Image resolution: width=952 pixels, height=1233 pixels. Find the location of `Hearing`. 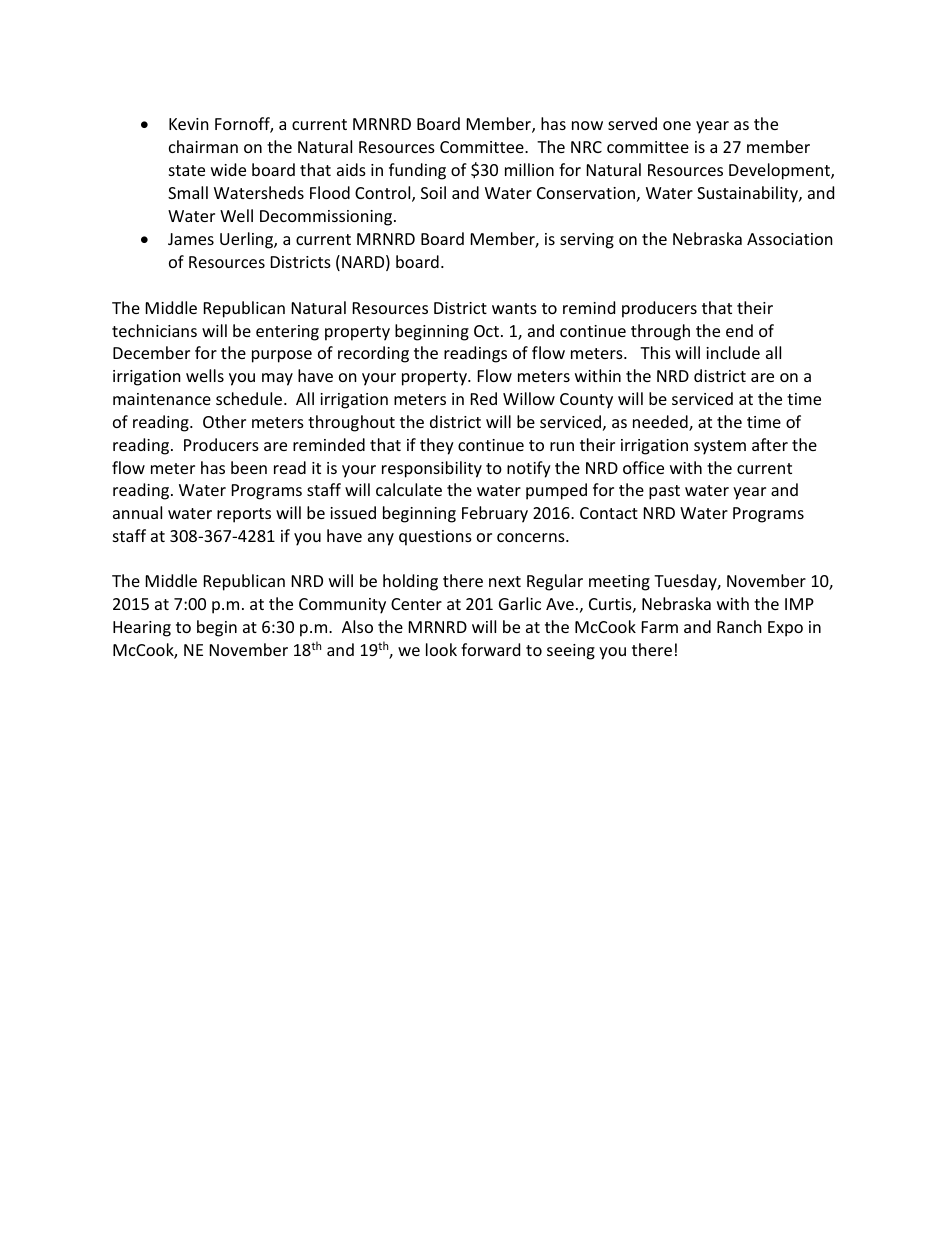

Hearing is located at coordinates (142, 629).
